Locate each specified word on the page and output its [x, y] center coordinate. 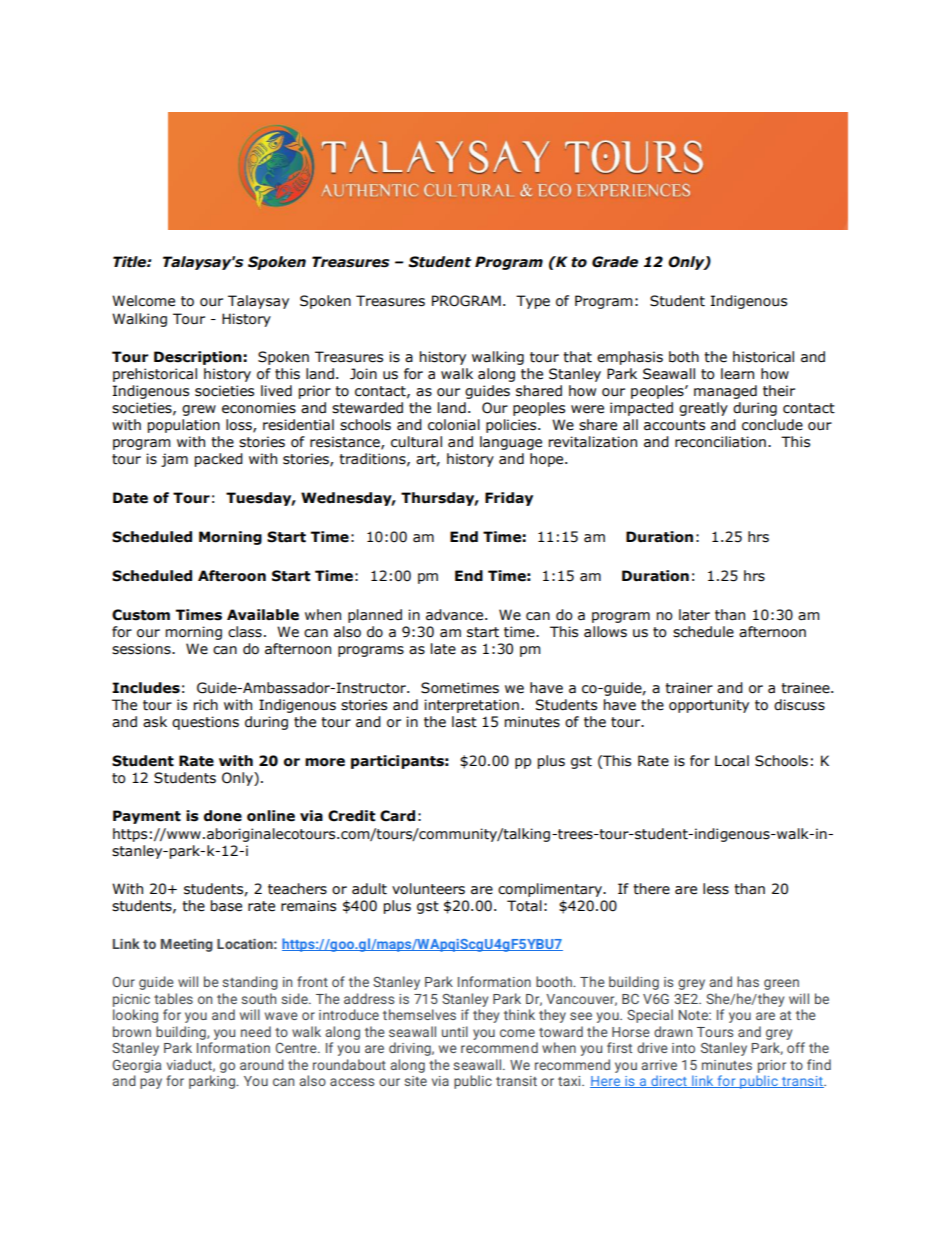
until [455, 1031]
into [683, 1048]
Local [732, 761]
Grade [615, 262]
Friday [509, 499]
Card [397, 816]
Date [130, 498]
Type [533, 302]
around [262, 1064]
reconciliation [720, 442]
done [223, 816]
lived [276, 391]
